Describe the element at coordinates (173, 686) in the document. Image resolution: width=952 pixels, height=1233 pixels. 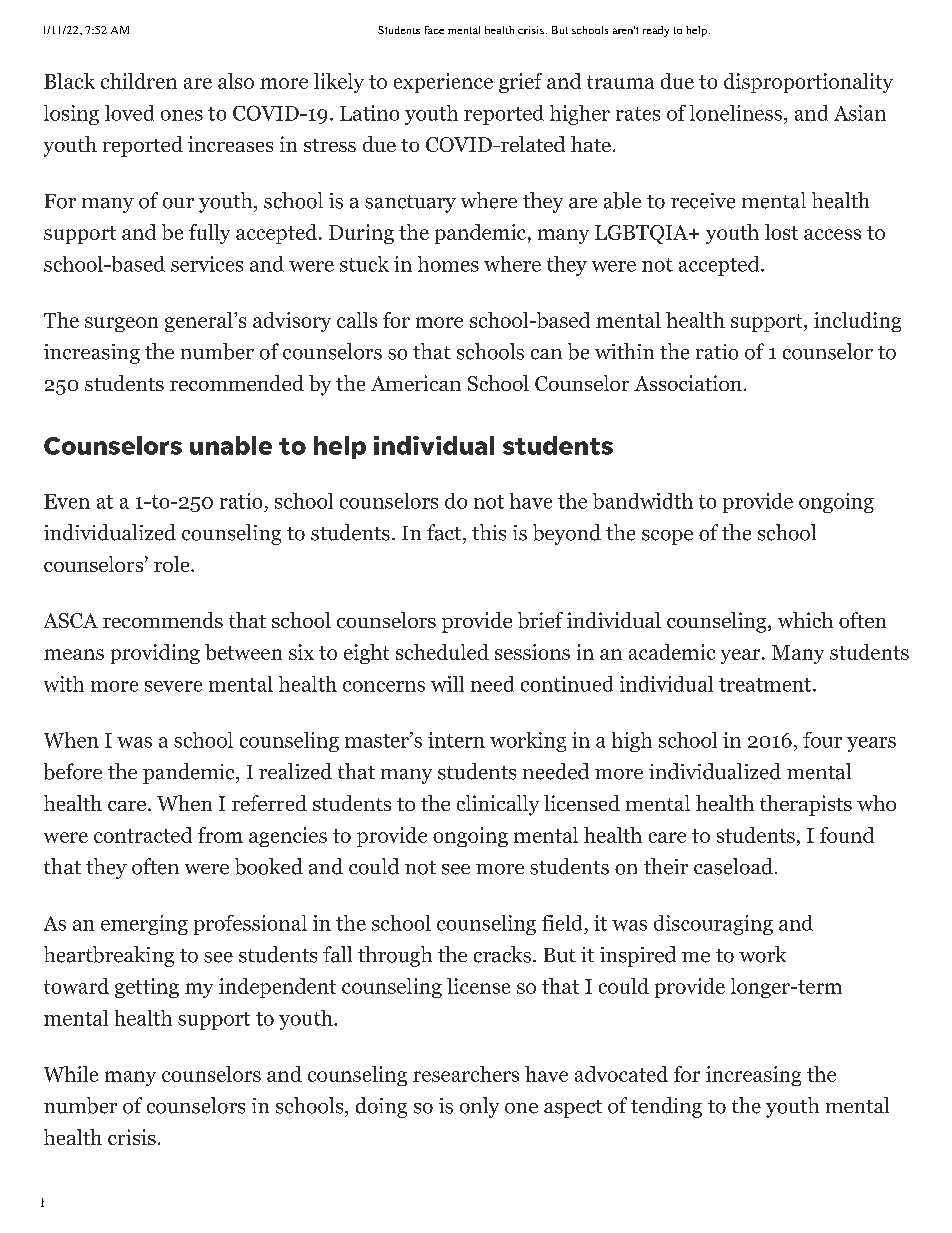
I see `severe` at that location.
